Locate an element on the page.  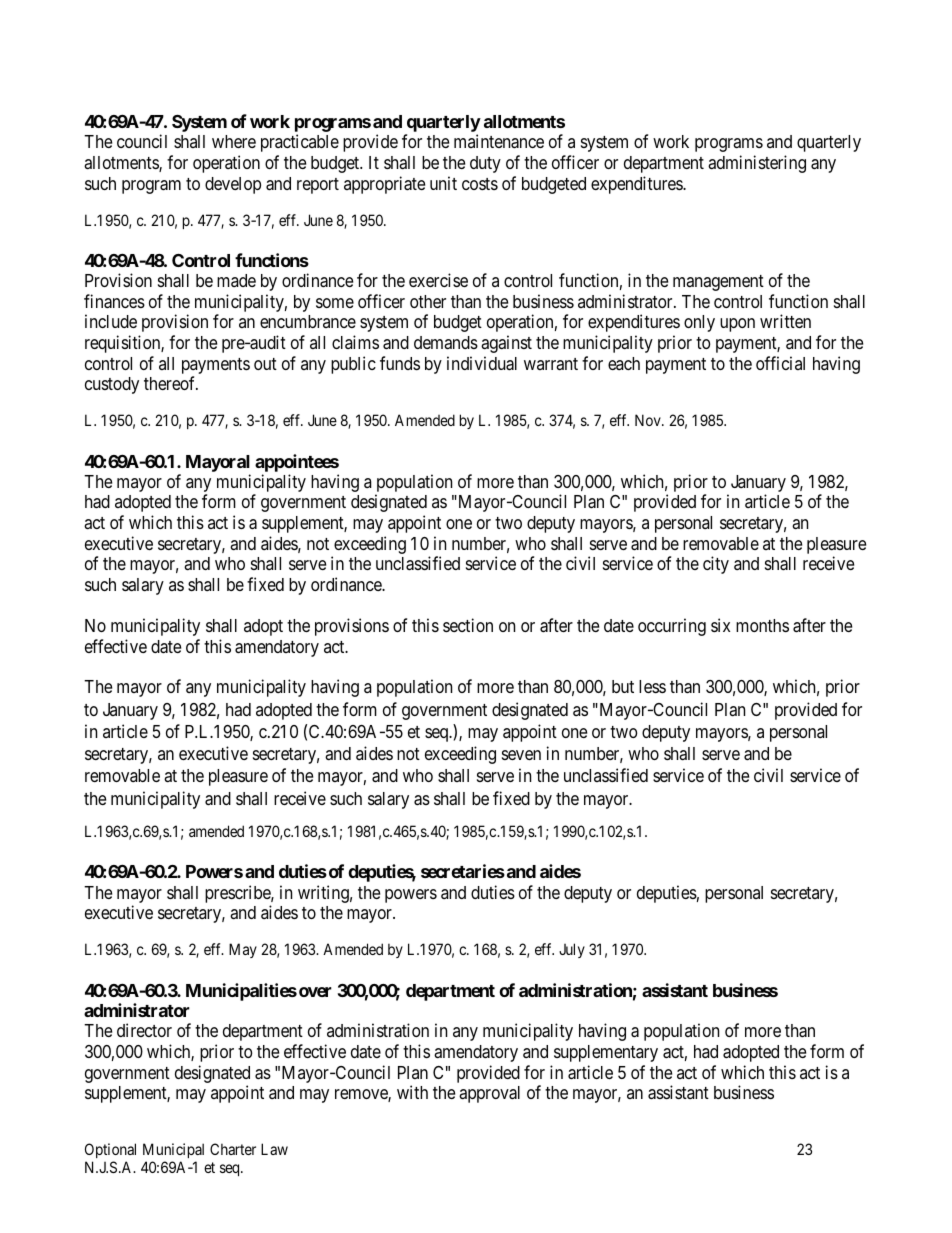
six is located at coordinates (720, 625).
